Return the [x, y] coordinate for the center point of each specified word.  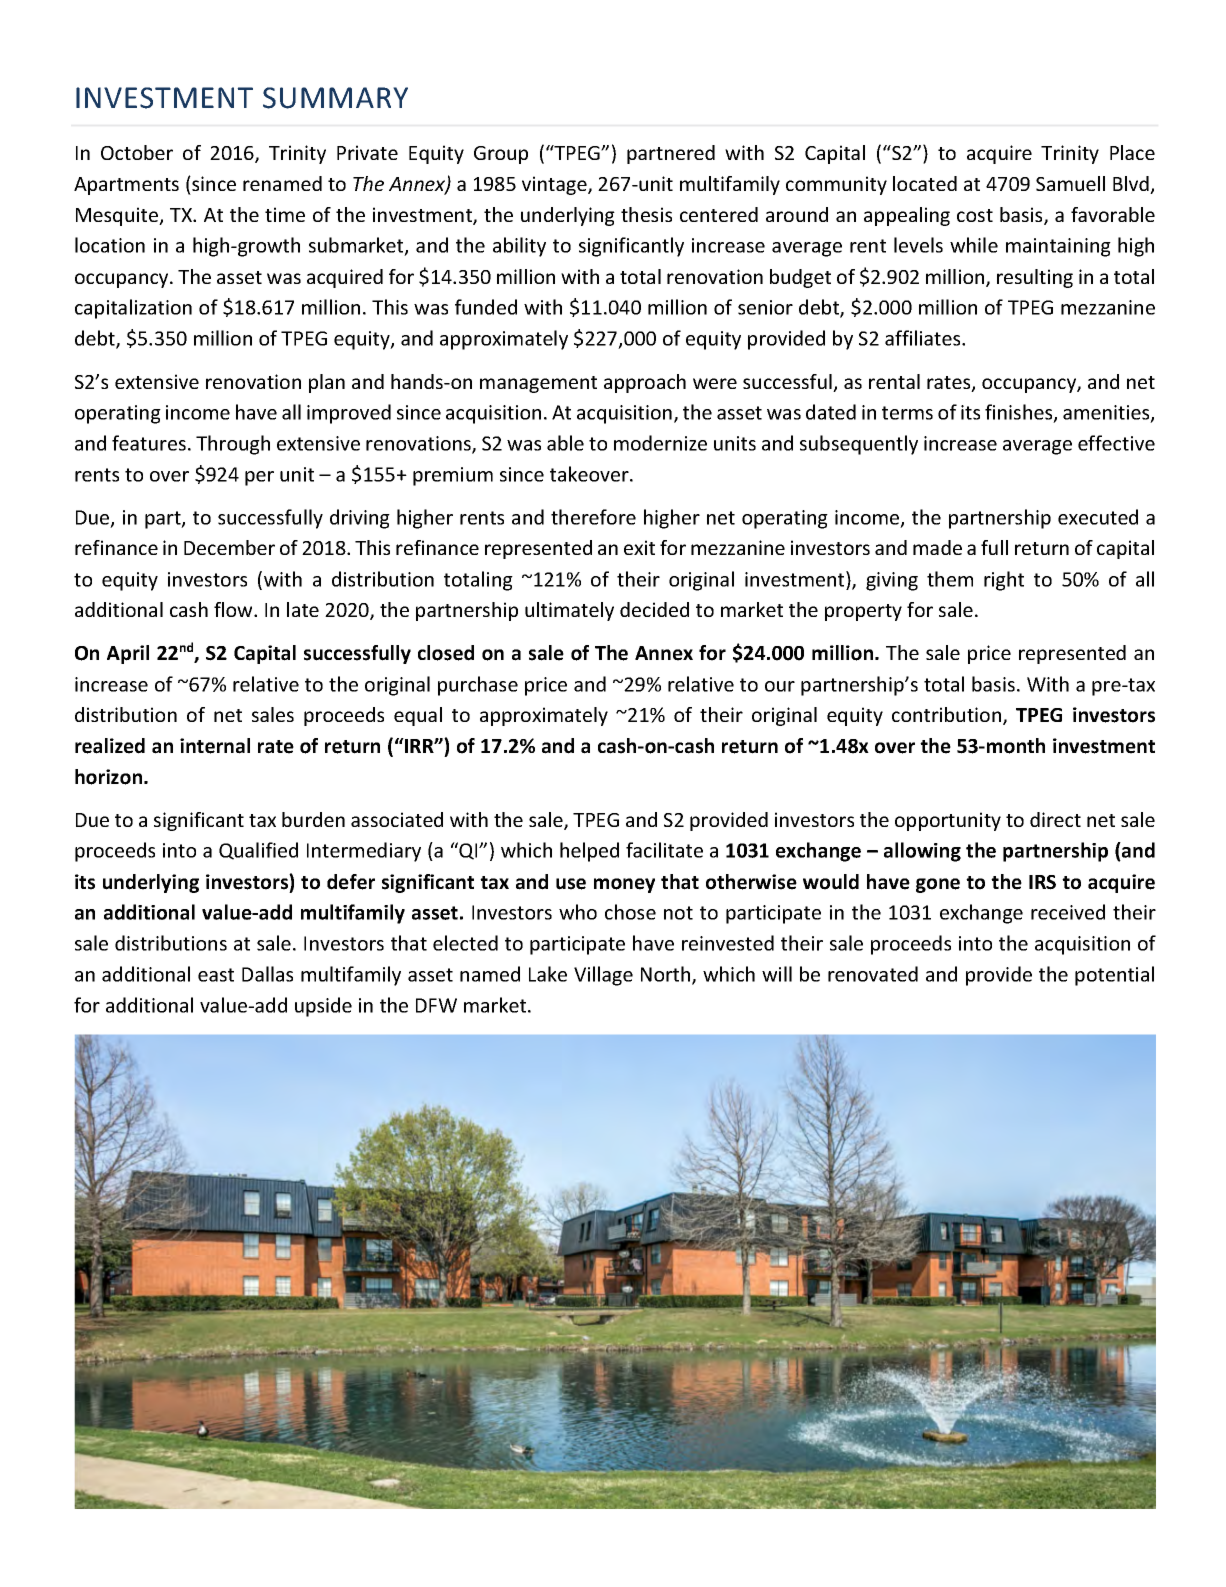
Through [233, 445]
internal [215, 746]
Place [1132, 152]
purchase [478, 686]
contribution [948, 716]
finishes [1020, 413]
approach [645, 383]
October [137, 152]
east [216, 975]
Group [501, 155]
